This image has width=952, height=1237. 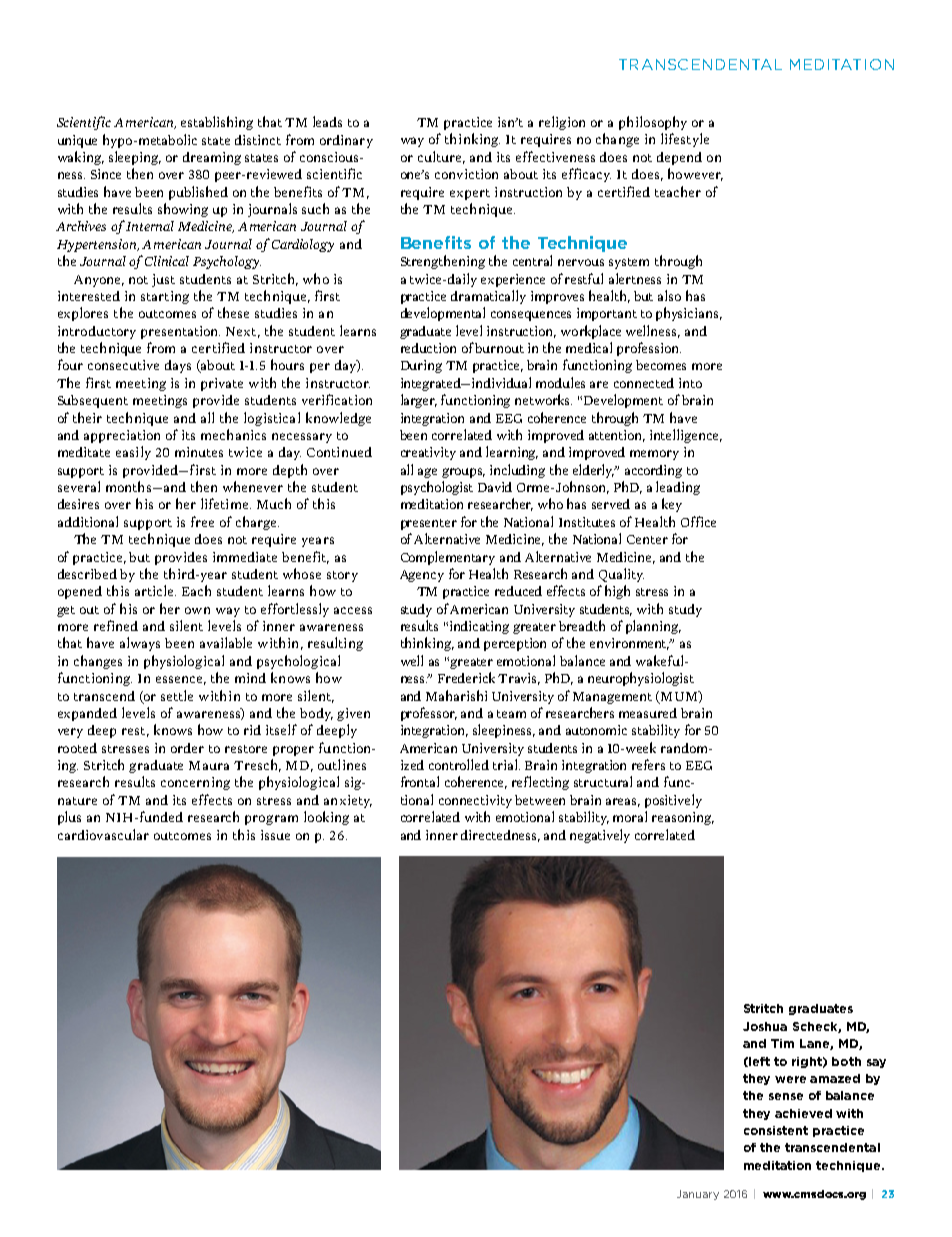 What do you see at coordinates (683, 818) in the image?
I see `reasoning` at bounding box center [683, 818].
